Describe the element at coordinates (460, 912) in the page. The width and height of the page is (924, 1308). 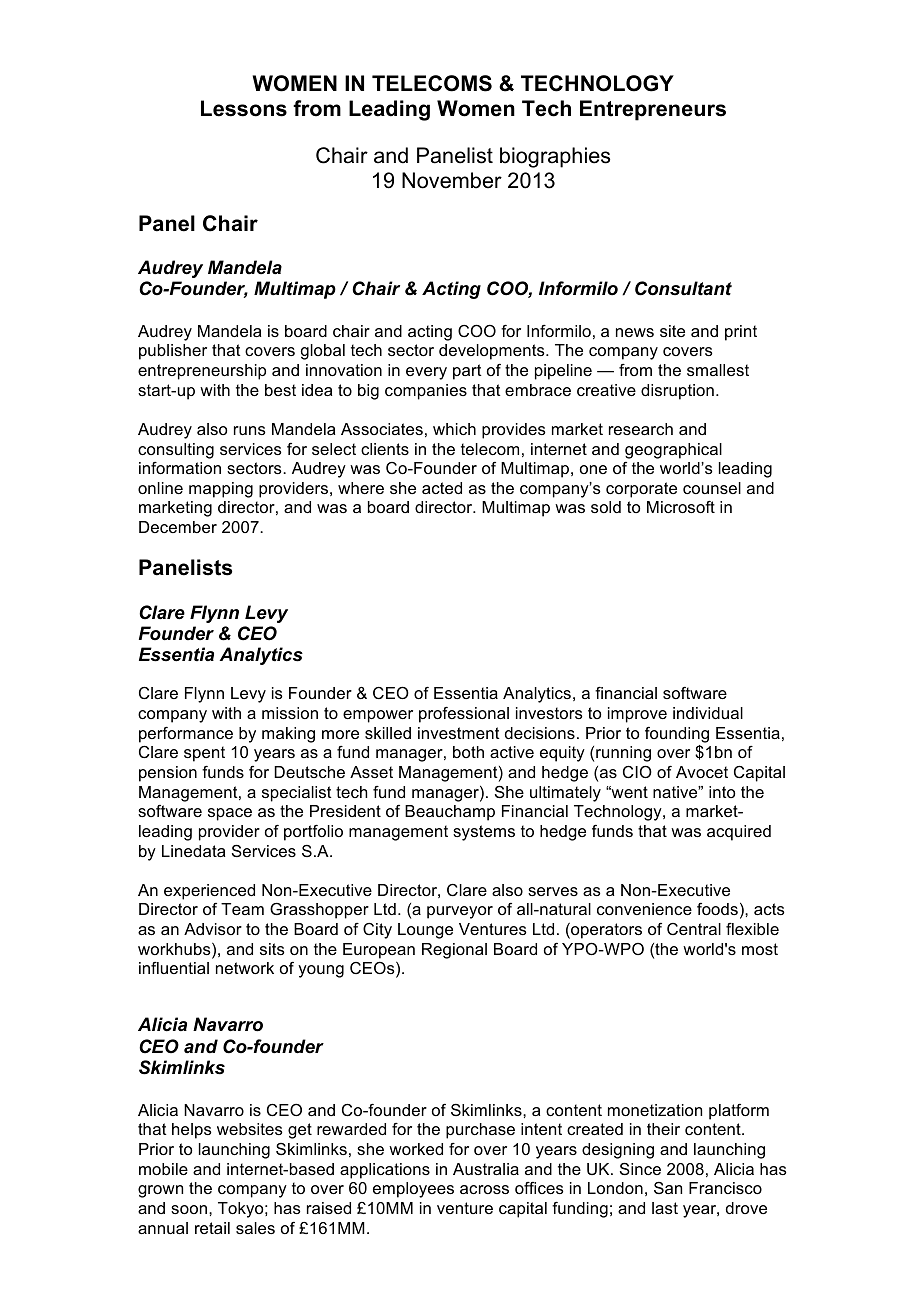
I see `purveyor` at that location.
